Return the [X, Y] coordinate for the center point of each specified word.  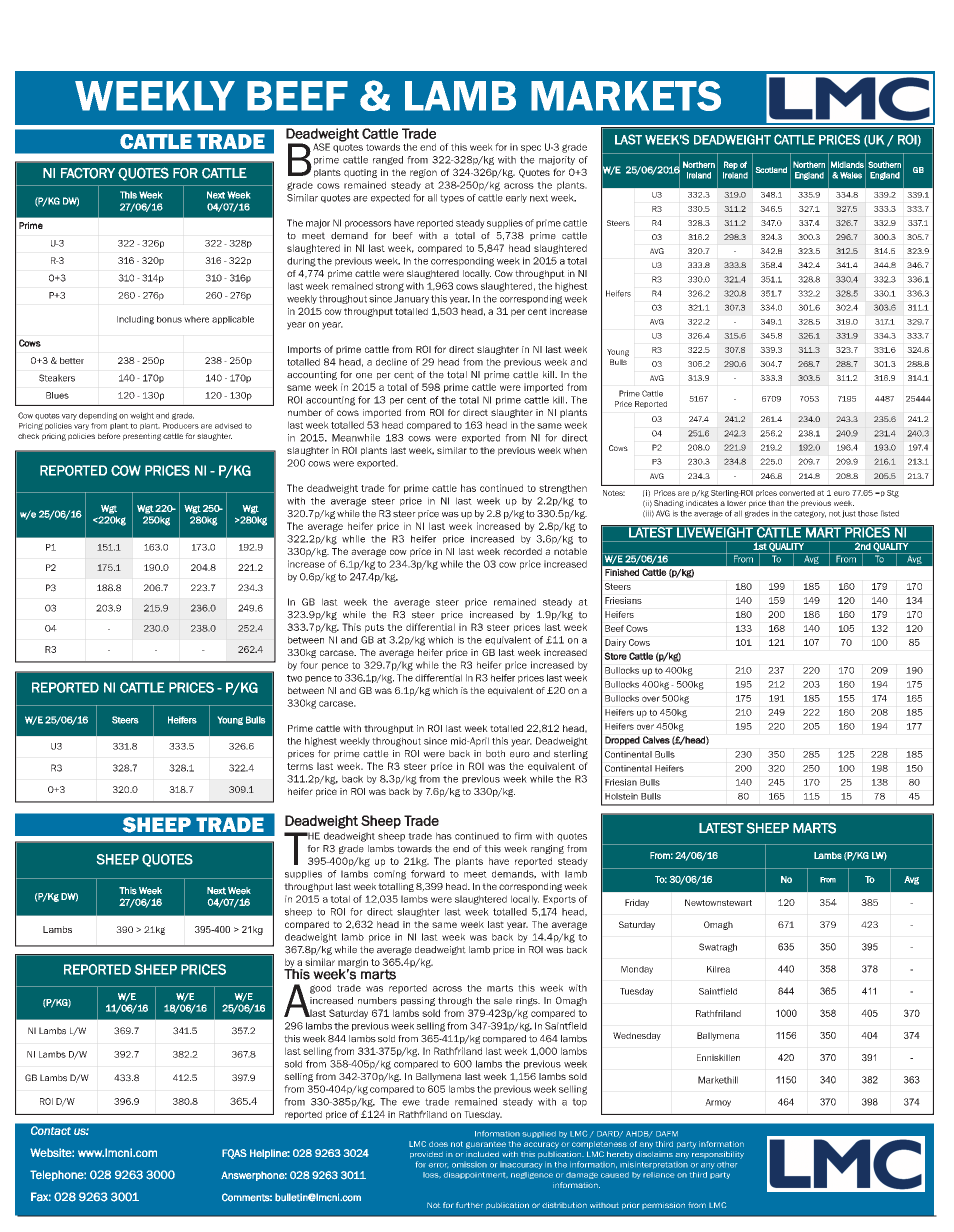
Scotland [771, 170]
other [727, 1165]
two [294, 678]
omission [469, 1165]
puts [374, 628]
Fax [41, 1196]
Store [615, 656]
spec [531, 149]
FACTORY [88, 173]
